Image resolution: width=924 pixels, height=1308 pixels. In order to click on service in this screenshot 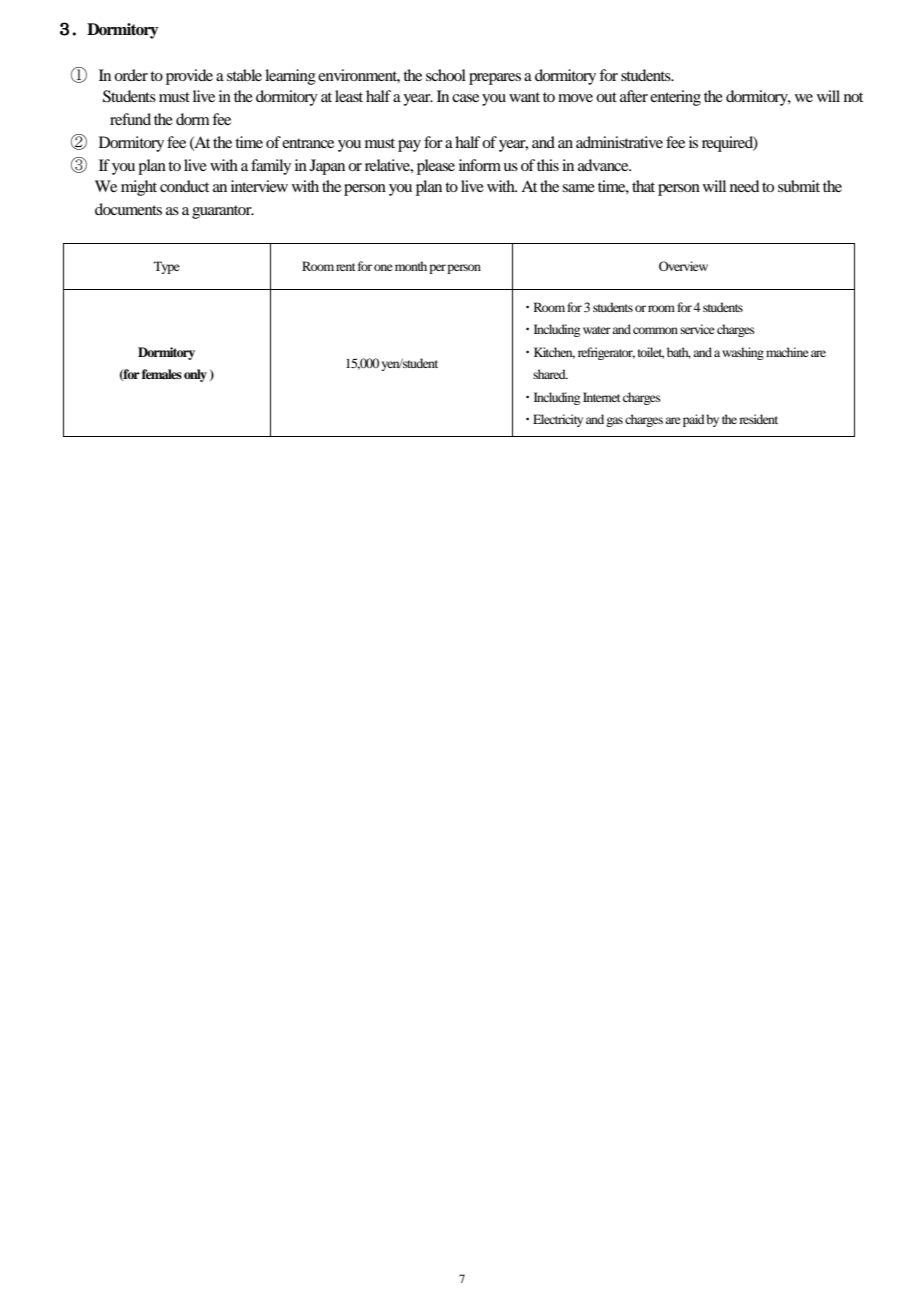, I will do `click(697, 329)`.
